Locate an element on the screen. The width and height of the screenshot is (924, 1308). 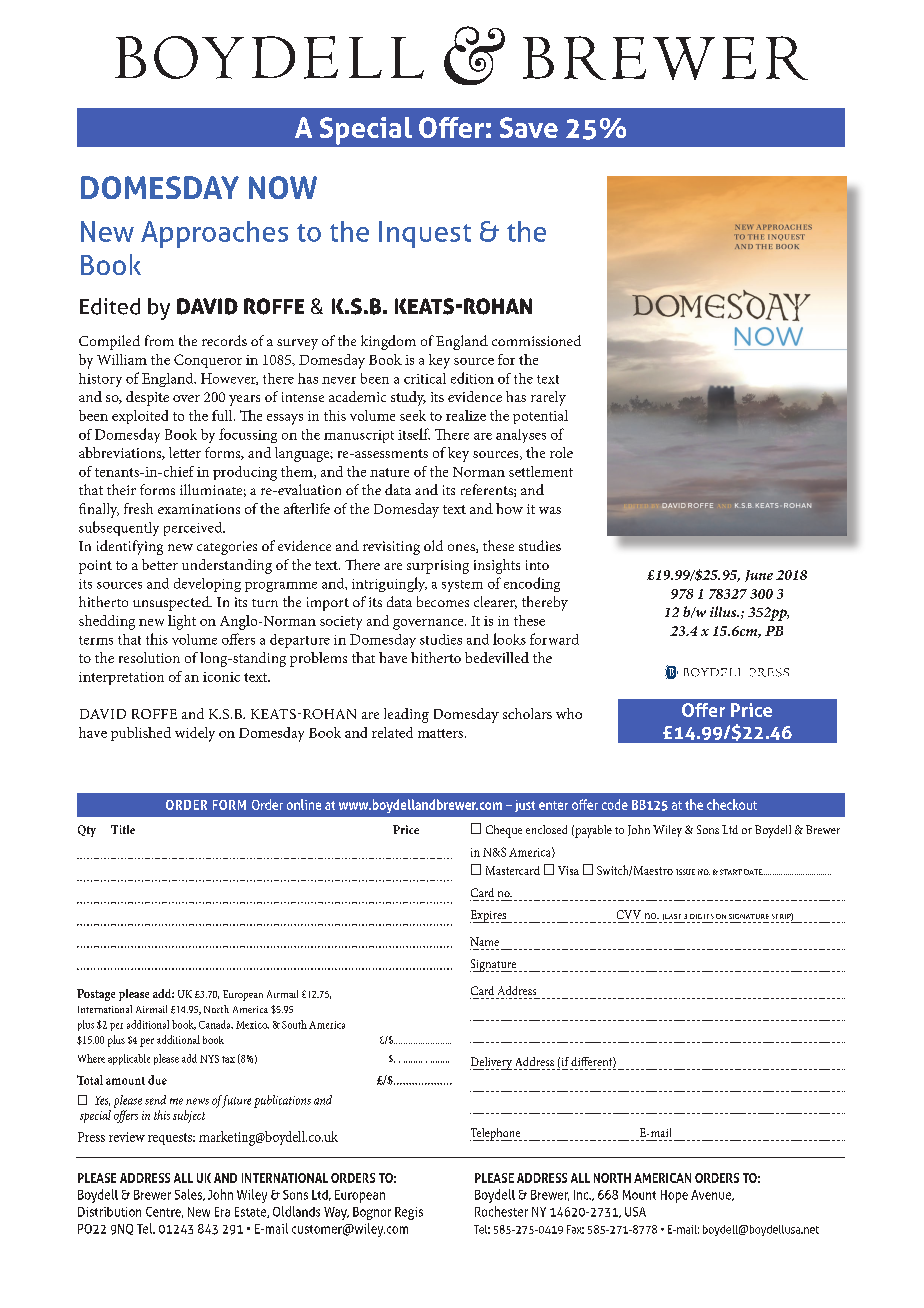
resolution is located at coordinates (149, 657).
